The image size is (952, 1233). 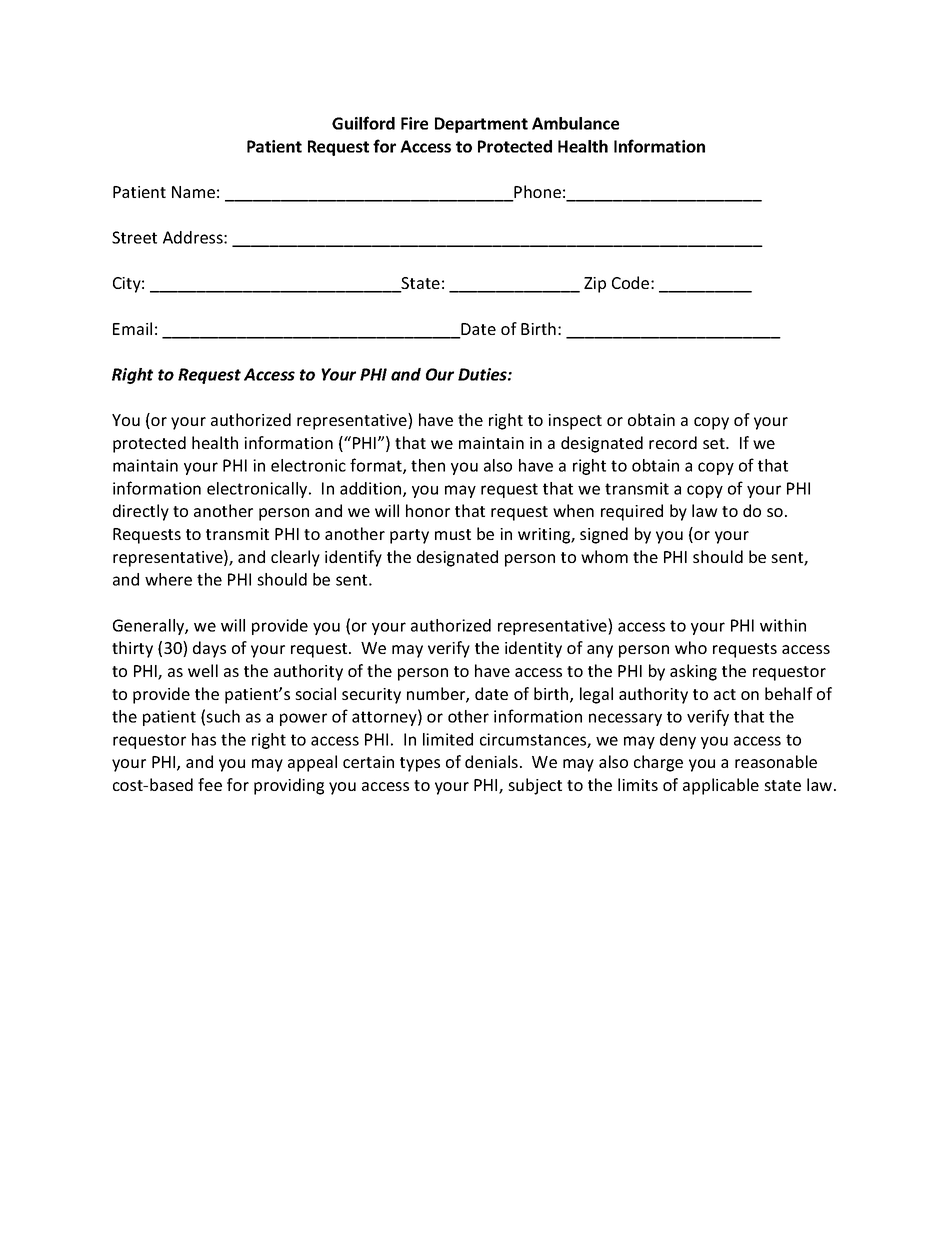 What do you see at coordinates (491, 761) in the screenshot?
I see `denials` at bounding box center [491, 761].
